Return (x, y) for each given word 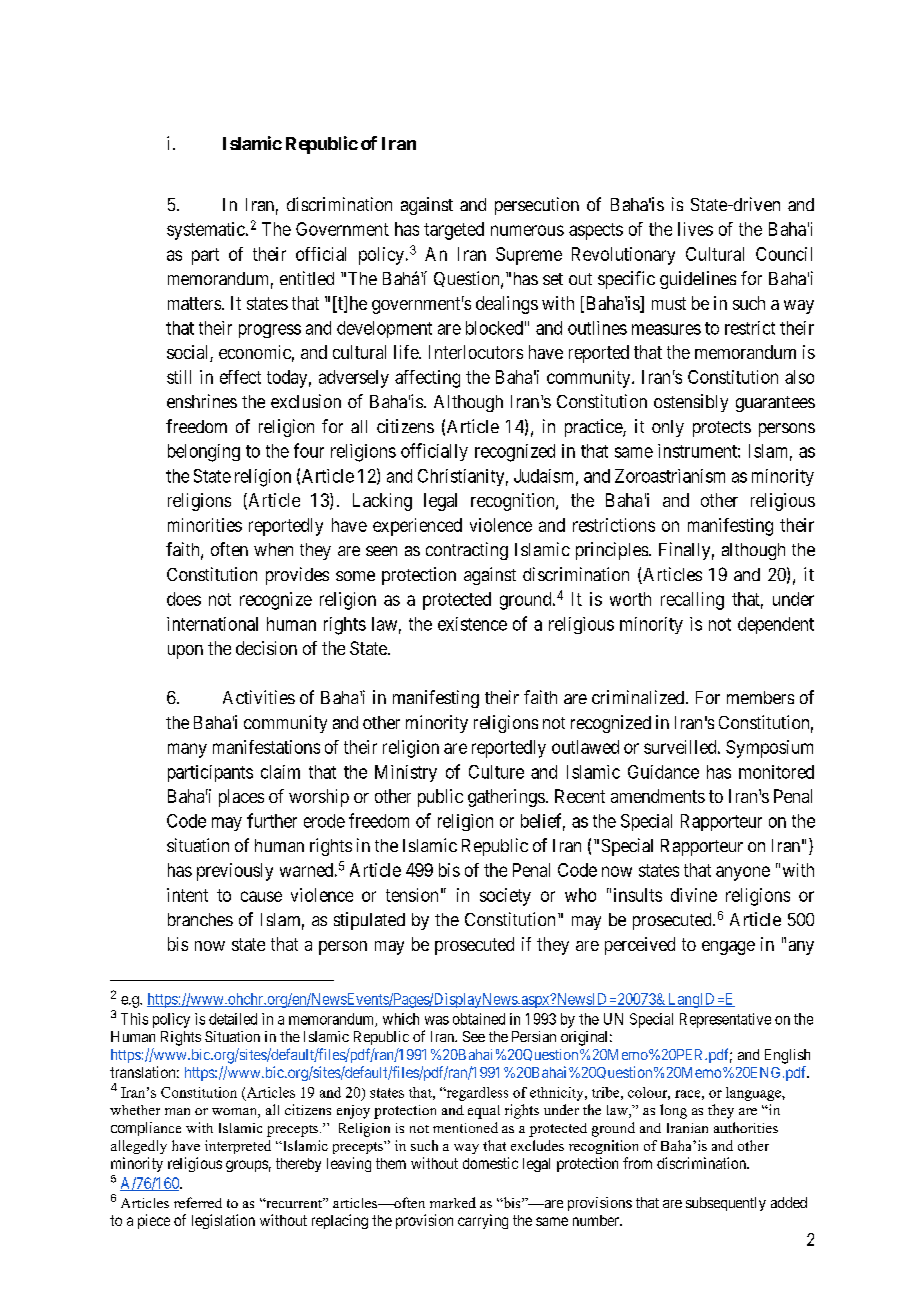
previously (235, 872)
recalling (692, 601)
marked (453, 1202)
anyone (743, 873)
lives (695, 229)
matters (194, 303)
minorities (205, 525)
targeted (454, 231)
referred (198, 1202)
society (505, 897)
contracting (467, 551)
